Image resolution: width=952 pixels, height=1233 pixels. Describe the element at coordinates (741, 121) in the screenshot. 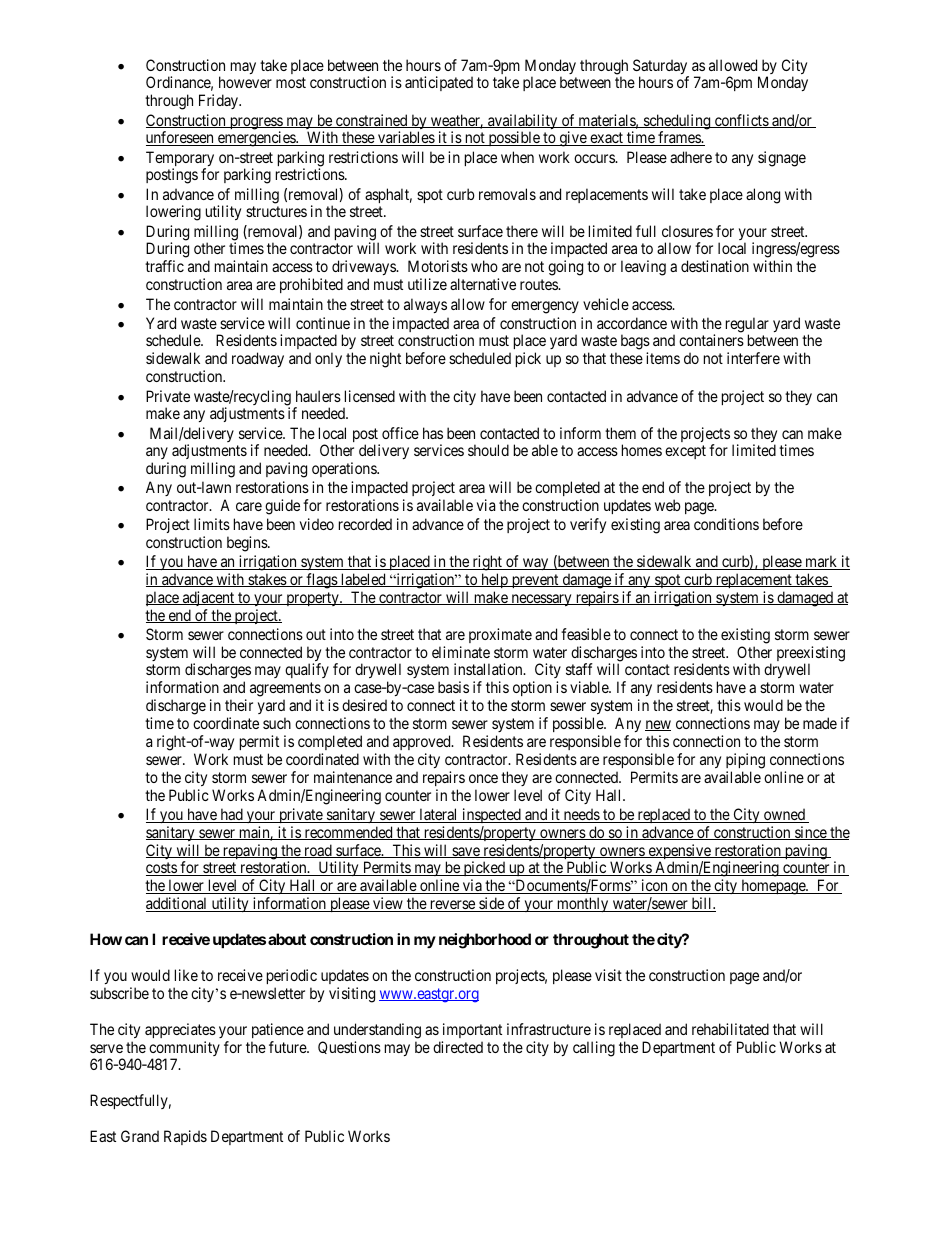

I see `conflicts` at that location.
